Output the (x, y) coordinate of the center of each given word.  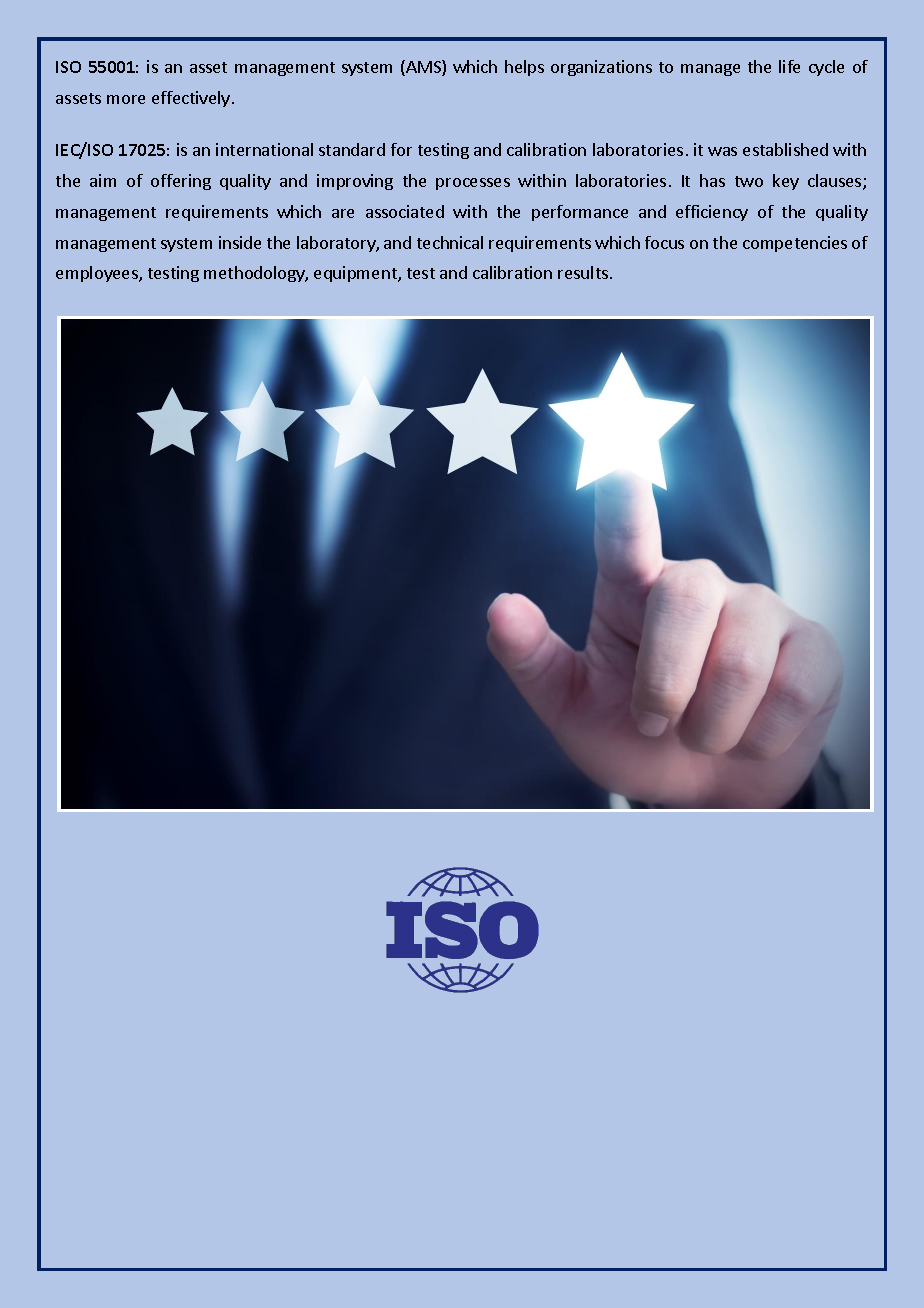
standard (352, 149)
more (126, 99)
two (749, 181)
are (343, 213)
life (789, 66)
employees (98, 274)
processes (473, 184)
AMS (423, 68)
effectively (191, 99)
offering (181, 182)
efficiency (712, 213)
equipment (356, 274)
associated (405, 211)
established (785, 149)
